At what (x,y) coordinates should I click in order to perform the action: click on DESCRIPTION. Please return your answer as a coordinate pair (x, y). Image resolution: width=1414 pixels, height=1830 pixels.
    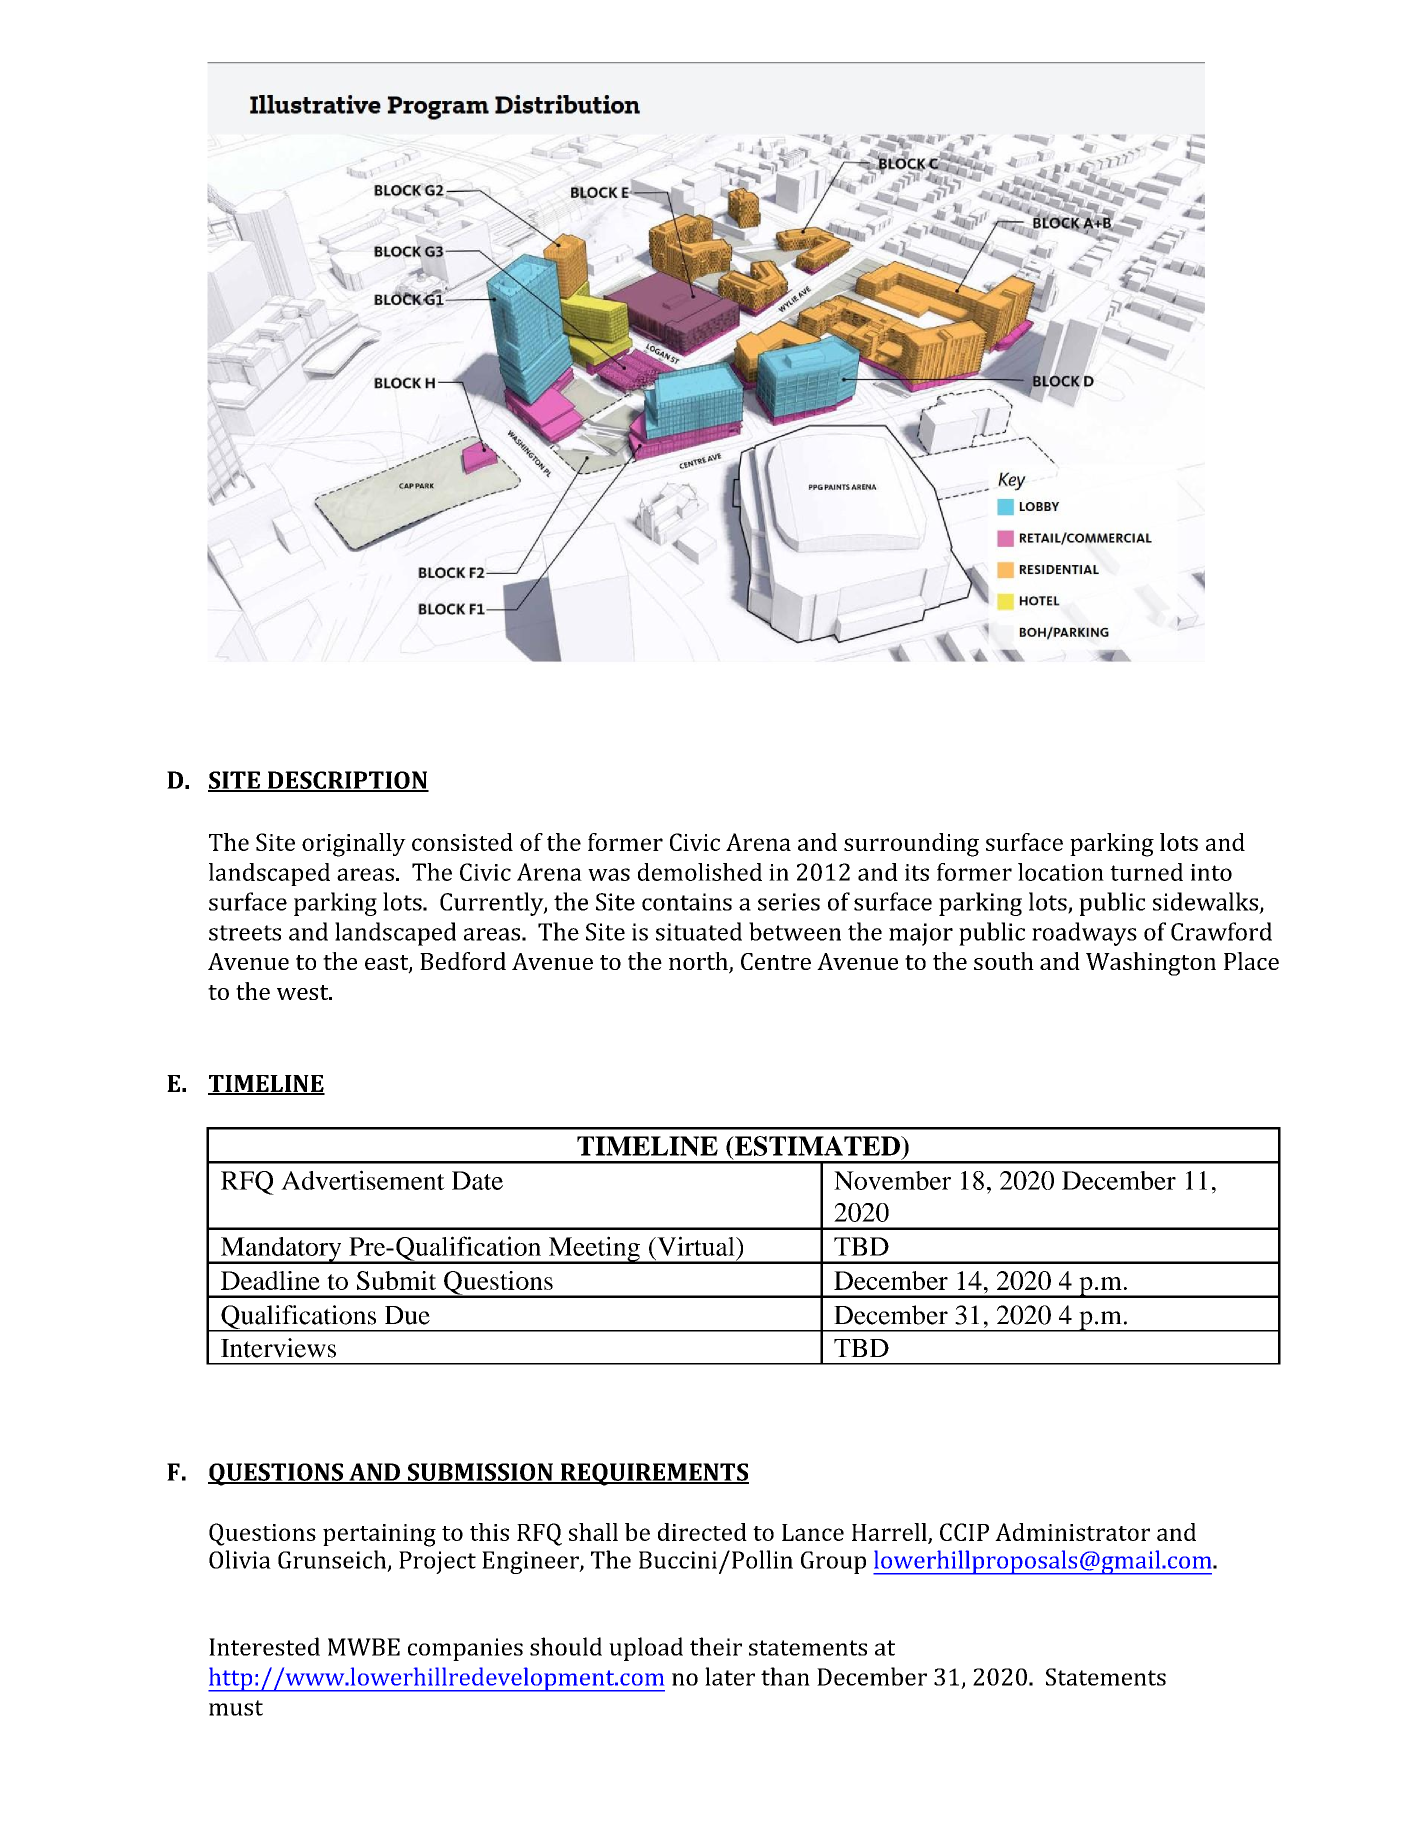
    Looking at the image, I should click on (347, 781).
